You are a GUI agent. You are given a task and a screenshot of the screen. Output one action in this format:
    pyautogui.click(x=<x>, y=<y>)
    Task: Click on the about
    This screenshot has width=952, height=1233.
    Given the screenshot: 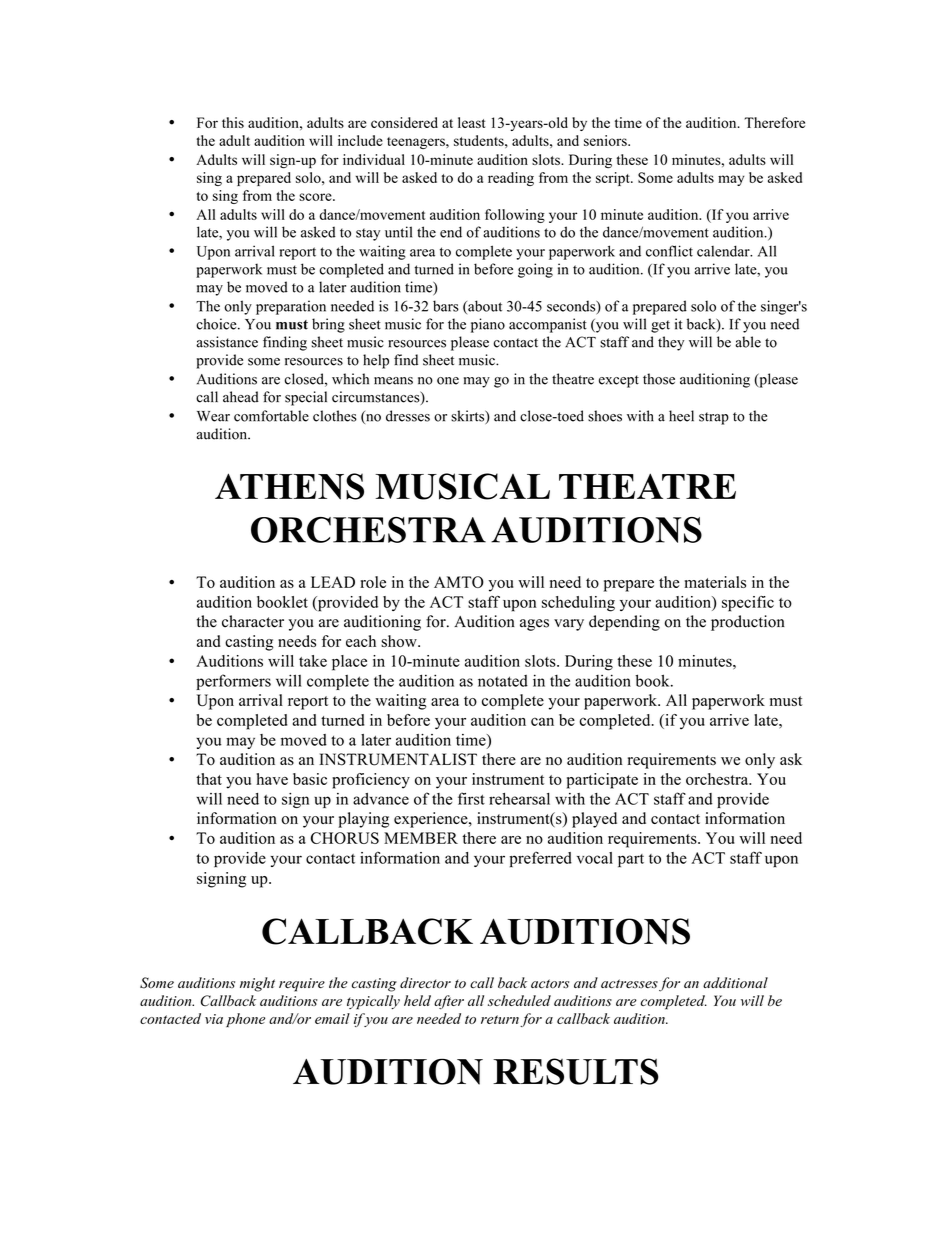 What is the action you would take?
    pyautogui.click(x=484, y=307)
